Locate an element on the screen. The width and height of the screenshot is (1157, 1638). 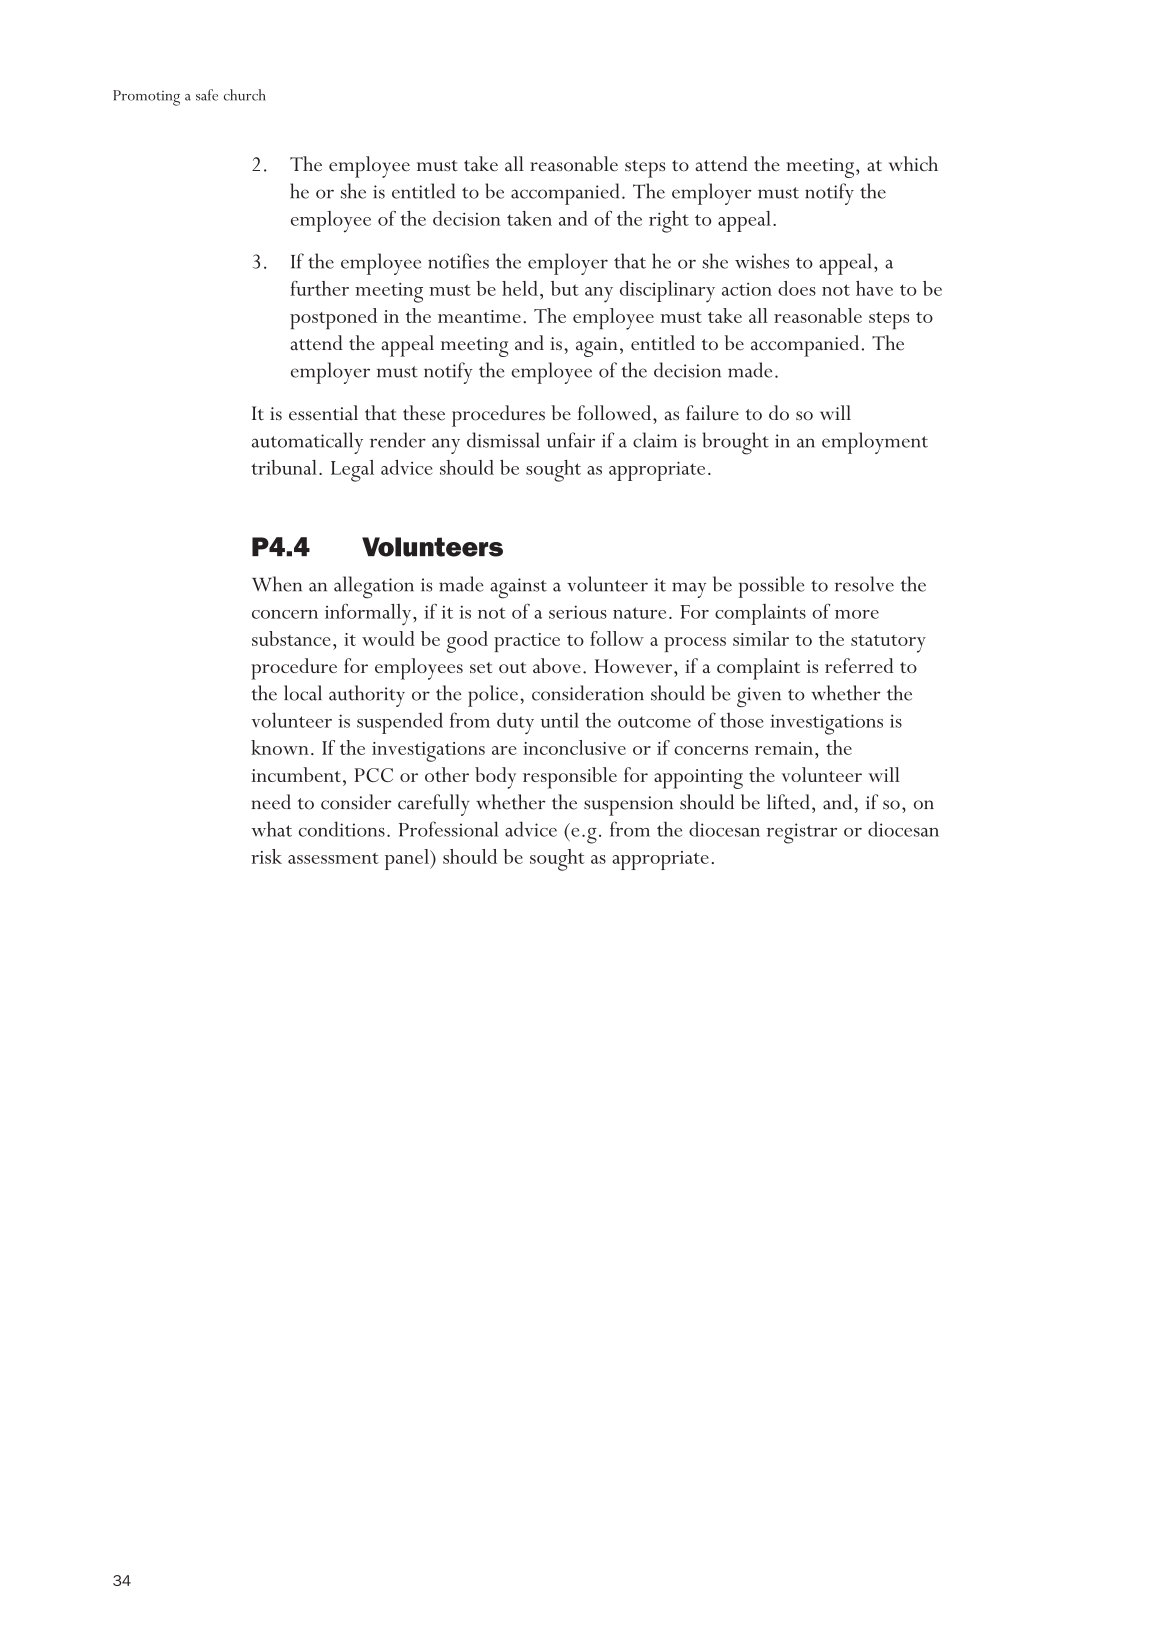
employment is located at coordinates (875, 443).
